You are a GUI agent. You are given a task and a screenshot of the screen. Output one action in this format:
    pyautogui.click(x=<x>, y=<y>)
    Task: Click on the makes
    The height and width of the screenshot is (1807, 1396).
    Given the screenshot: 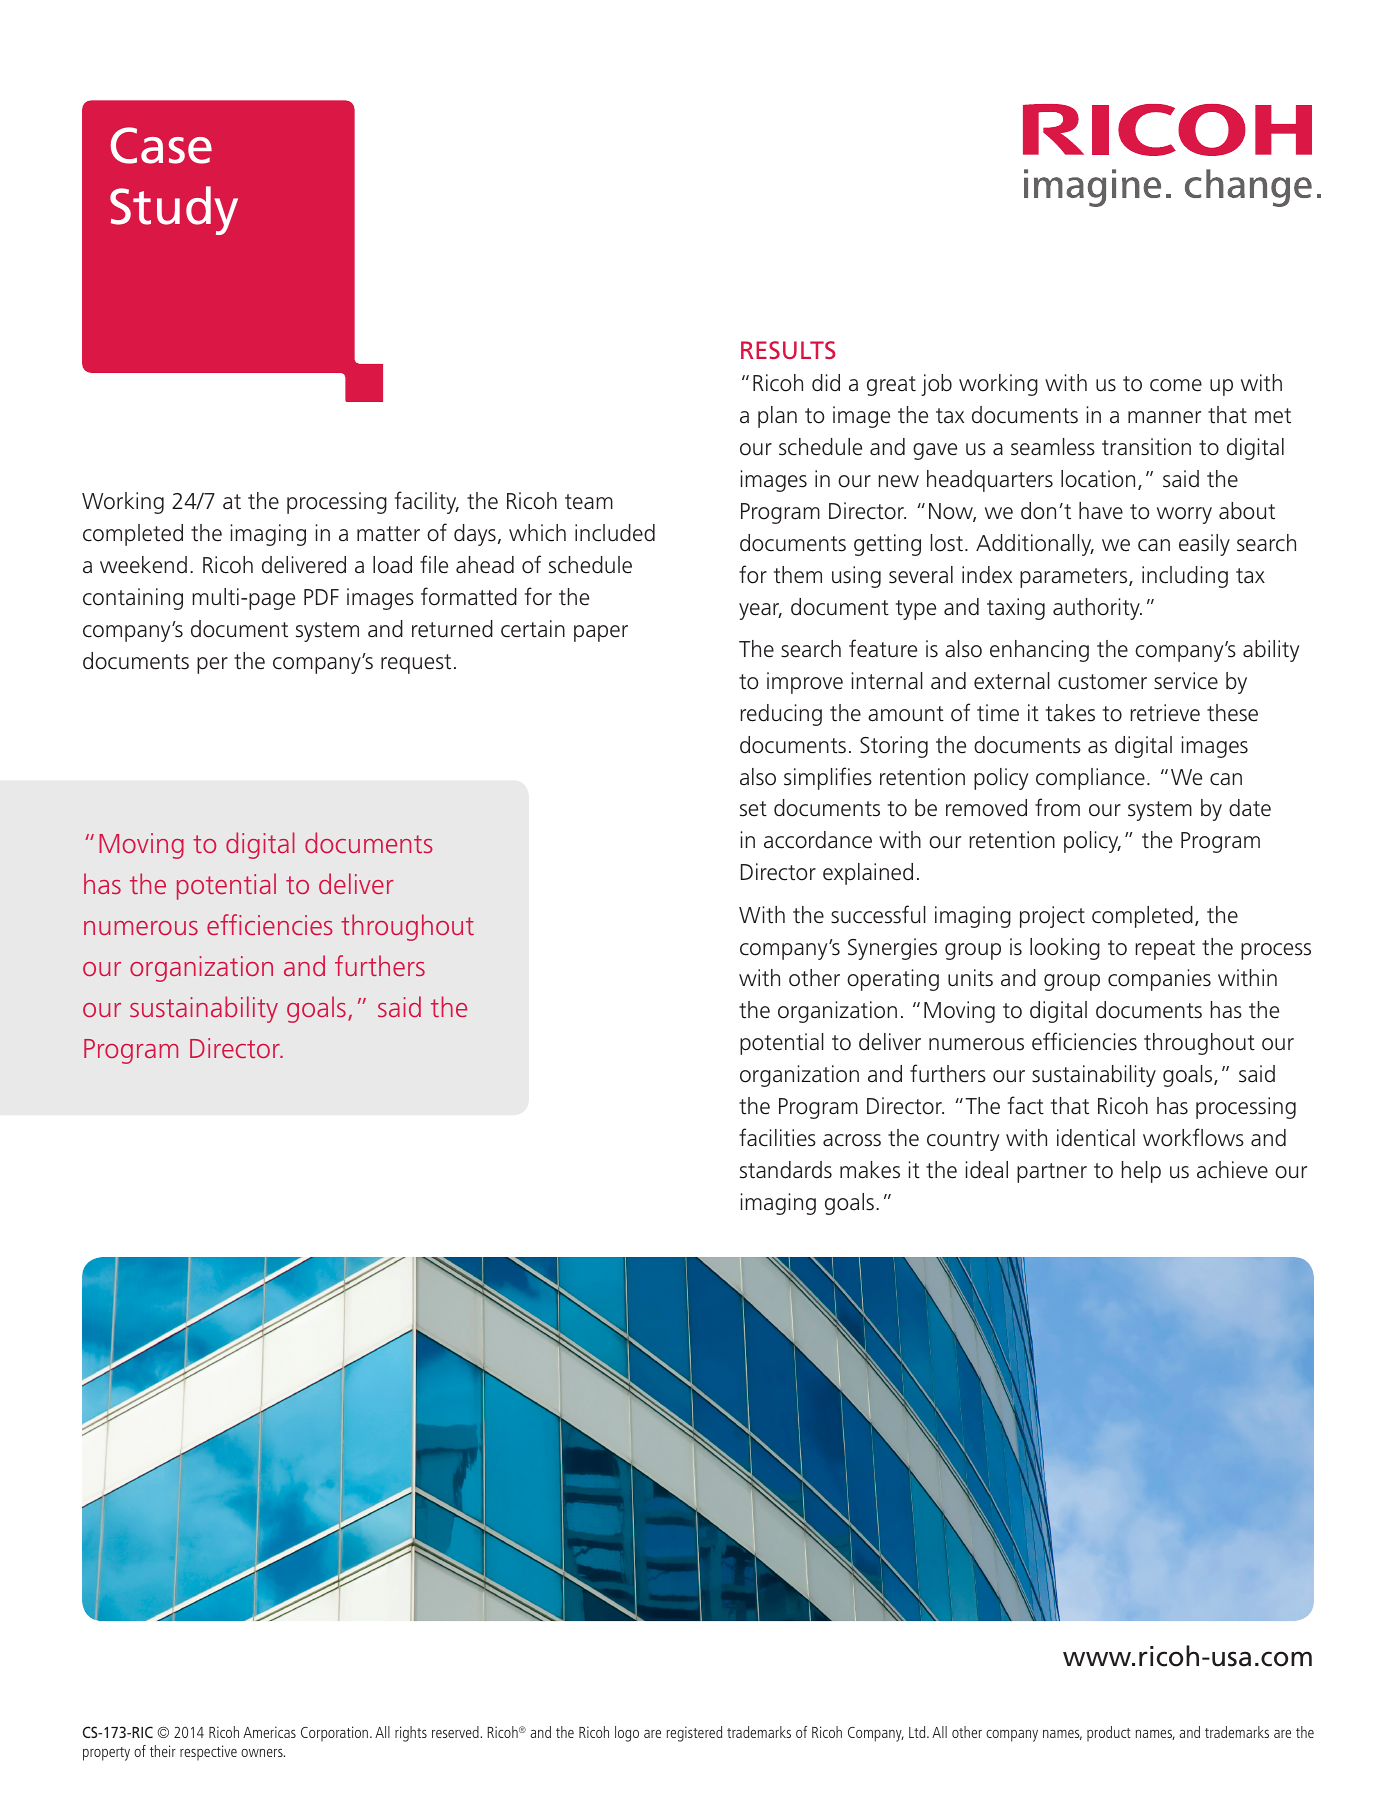 What is the action you would take?
    pyautogui.click(x=870, y=1170)
